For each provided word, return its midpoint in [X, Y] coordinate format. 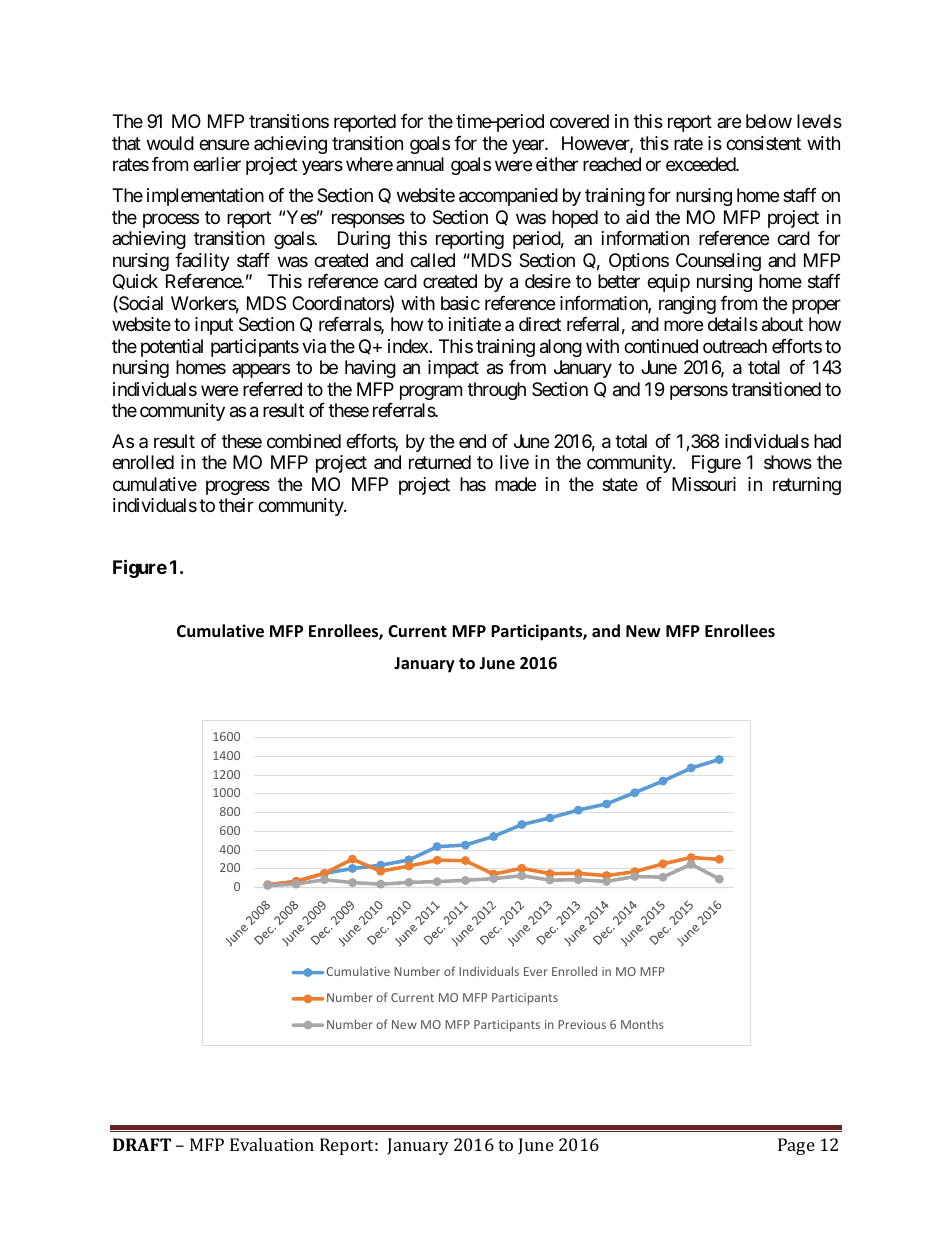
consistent [763, 143]
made [515, 484]
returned [440, 462]
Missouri [704, 484]
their [236, 505]
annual [420, 164]
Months [642, 1024]
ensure [224, 144]
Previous [582, 1024]
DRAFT [142, 1144]
